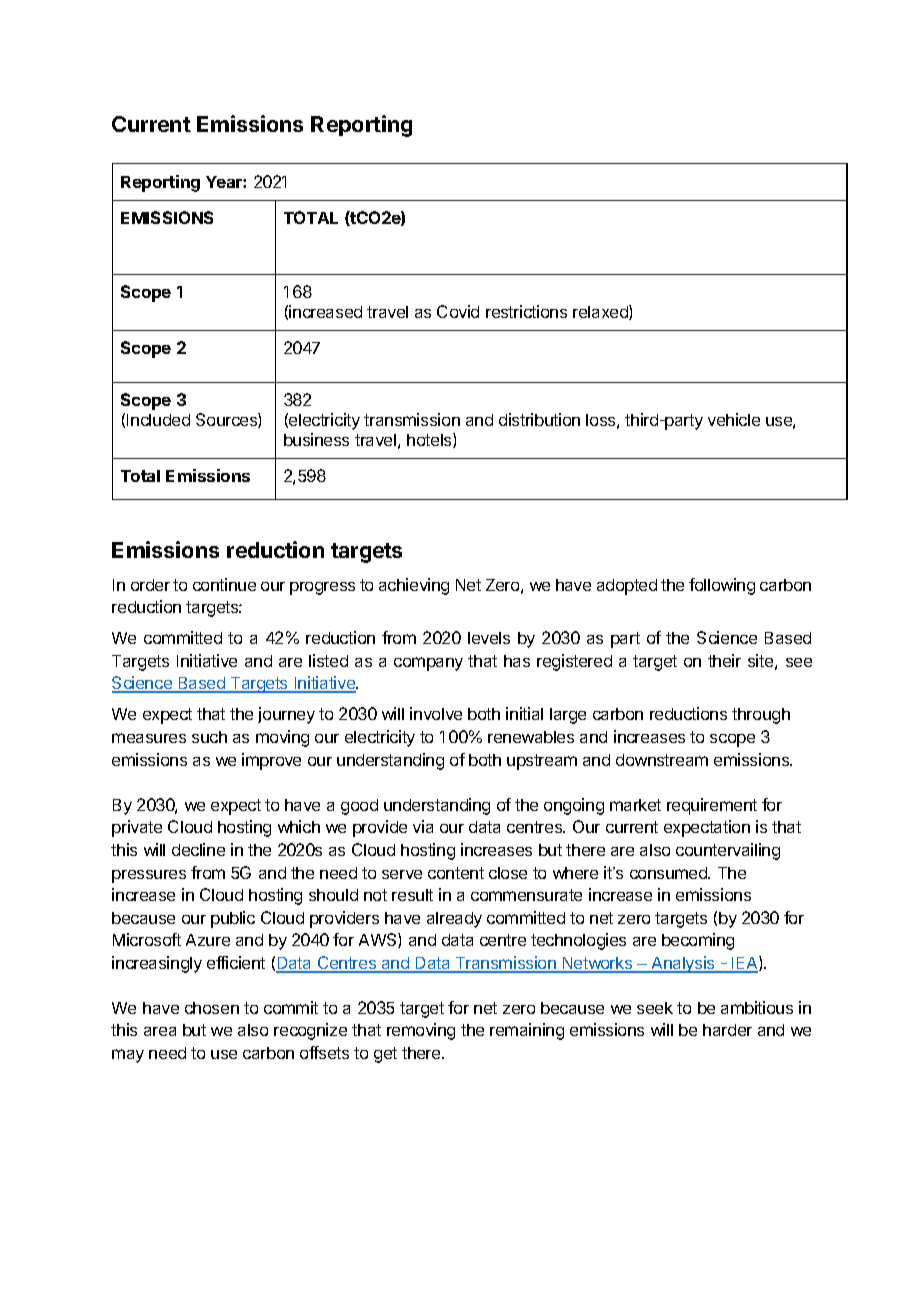 The image size is (924, 1308). What do you see at coordinates (601, 312) in the screenshot?
I see `relaxed` at bounding box center [601, 312].
